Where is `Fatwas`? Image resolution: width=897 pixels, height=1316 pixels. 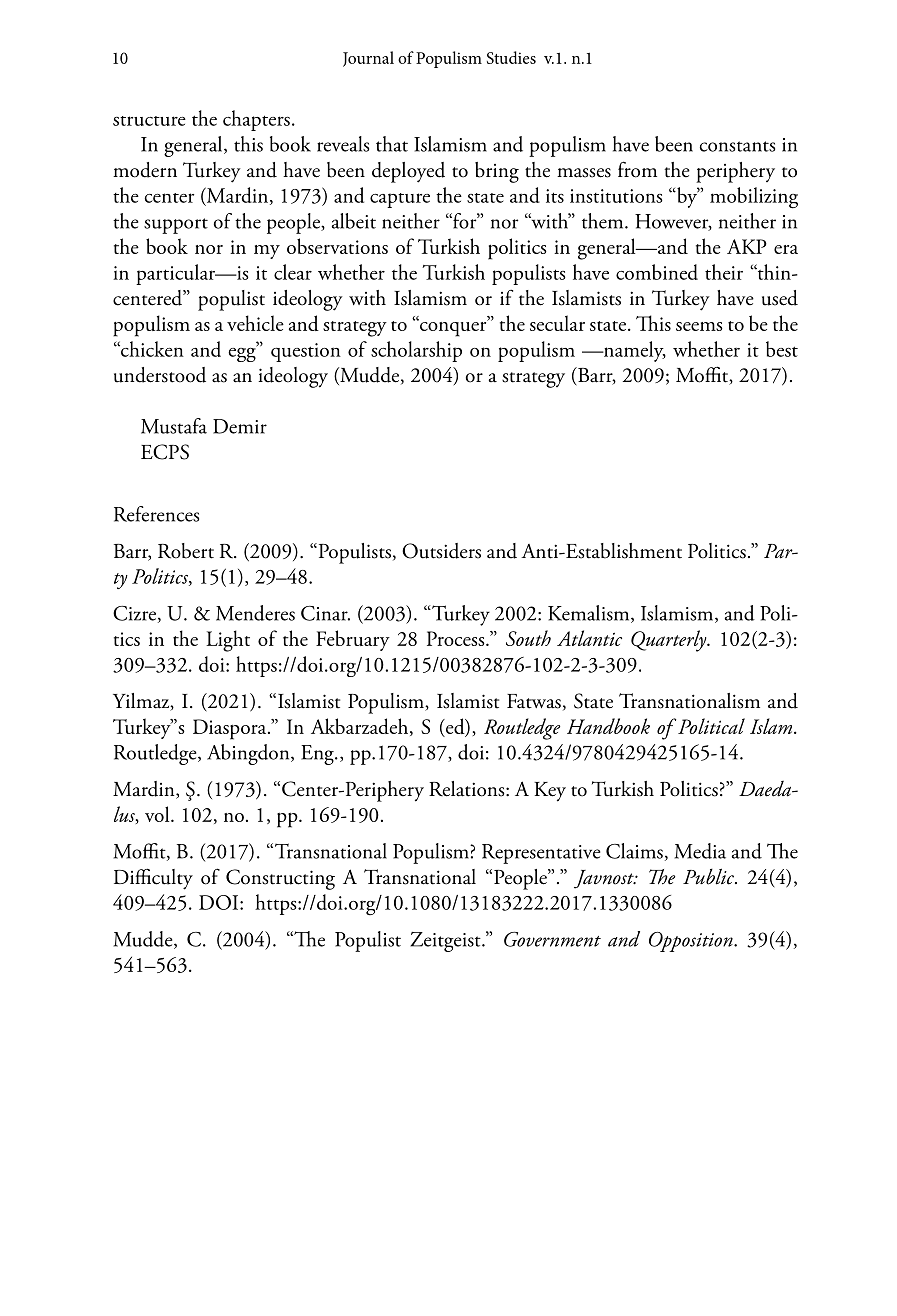
Fatwas is located at coordinates (534, 701).
